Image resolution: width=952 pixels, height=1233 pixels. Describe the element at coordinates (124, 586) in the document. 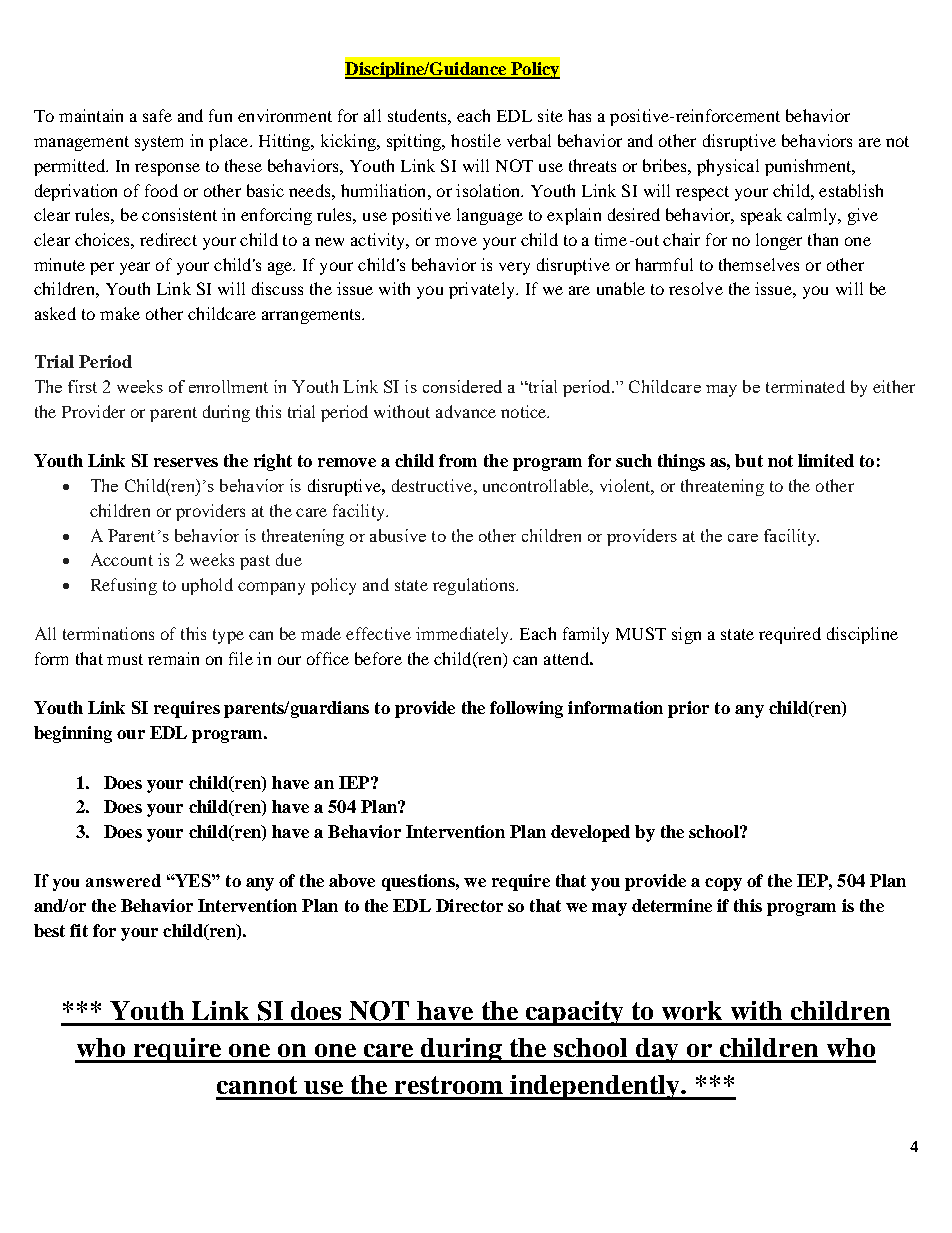

I see `Refusing` at that location.
